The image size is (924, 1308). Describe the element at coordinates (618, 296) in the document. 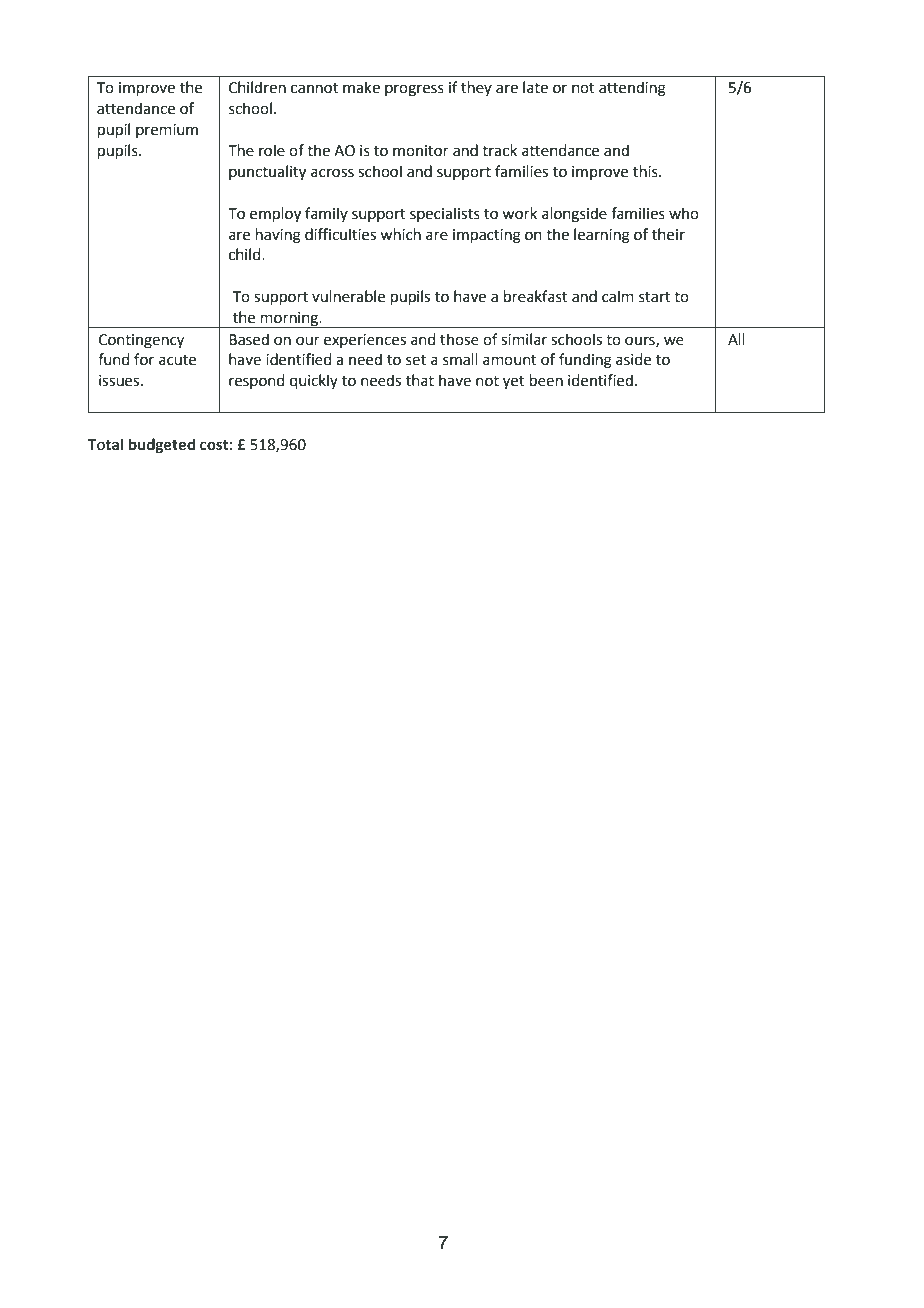

I see `calm` at that location.
